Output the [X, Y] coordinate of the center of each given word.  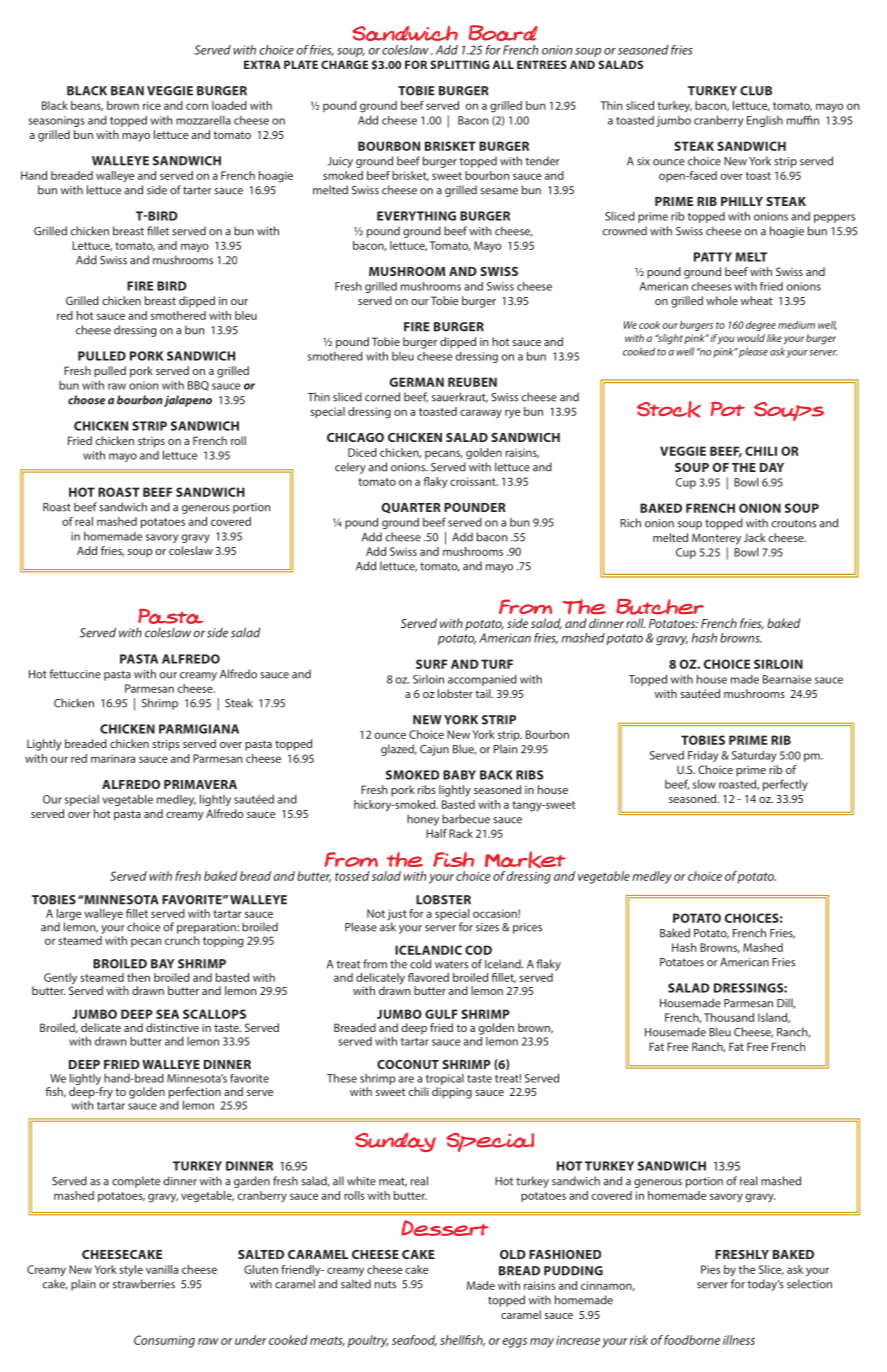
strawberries [144, 1284]
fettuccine [75, 674]
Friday [703, 756]
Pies [710, 1269]
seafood [414, 1341]
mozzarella [203, 120]
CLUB [756, 91]
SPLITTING [460, 64]
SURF [431, 664]
